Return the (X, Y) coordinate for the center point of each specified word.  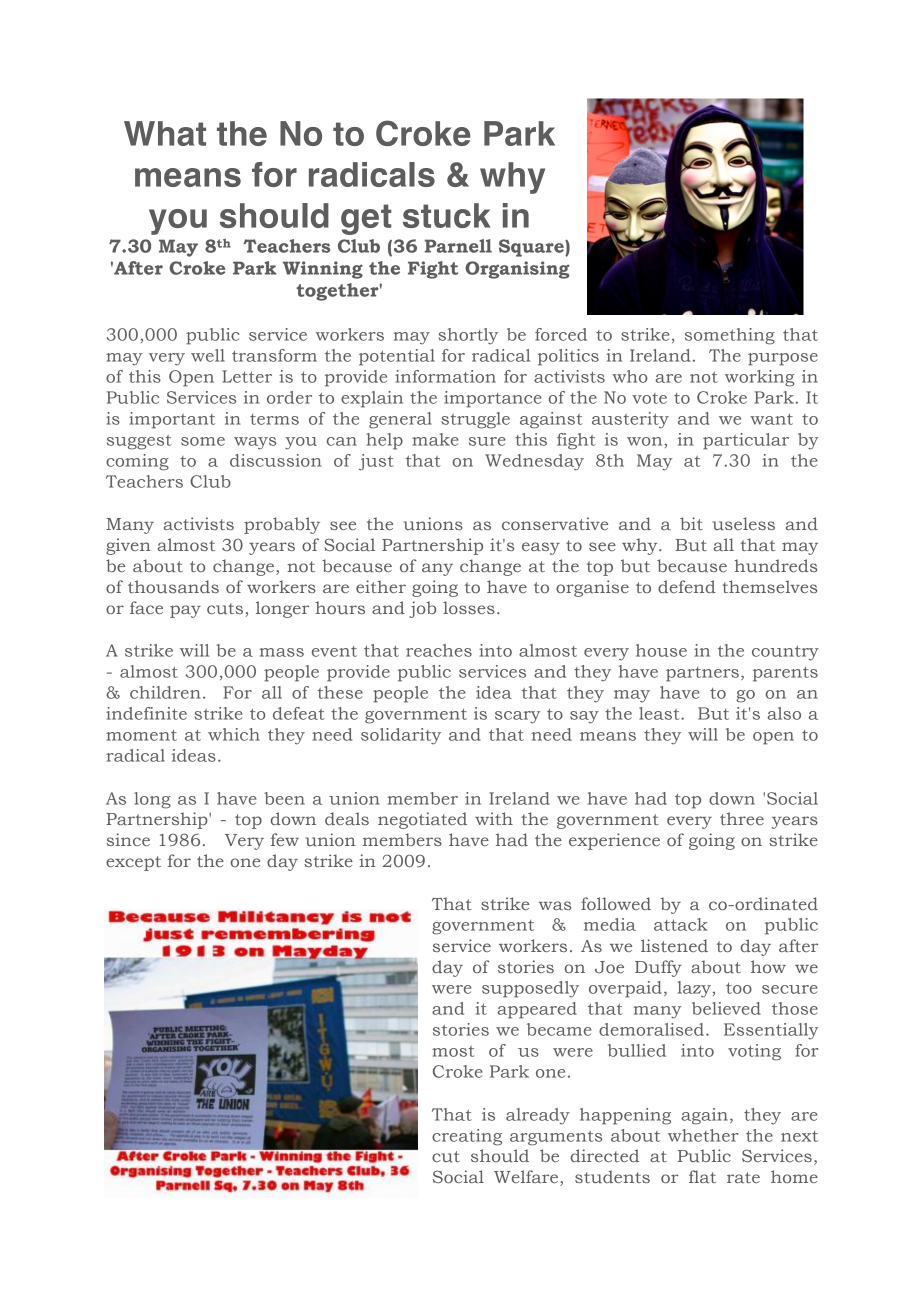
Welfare (527, 1178)
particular (746, 441)
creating (467, 1137)
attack (681, 924)
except (133, 863)
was (555, 905)
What (165, 133)
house (661, 650)
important (172, 420)
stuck (446, 215)
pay (185, 611)
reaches (439, 650)
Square (532, 248)
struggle (476, 420)
